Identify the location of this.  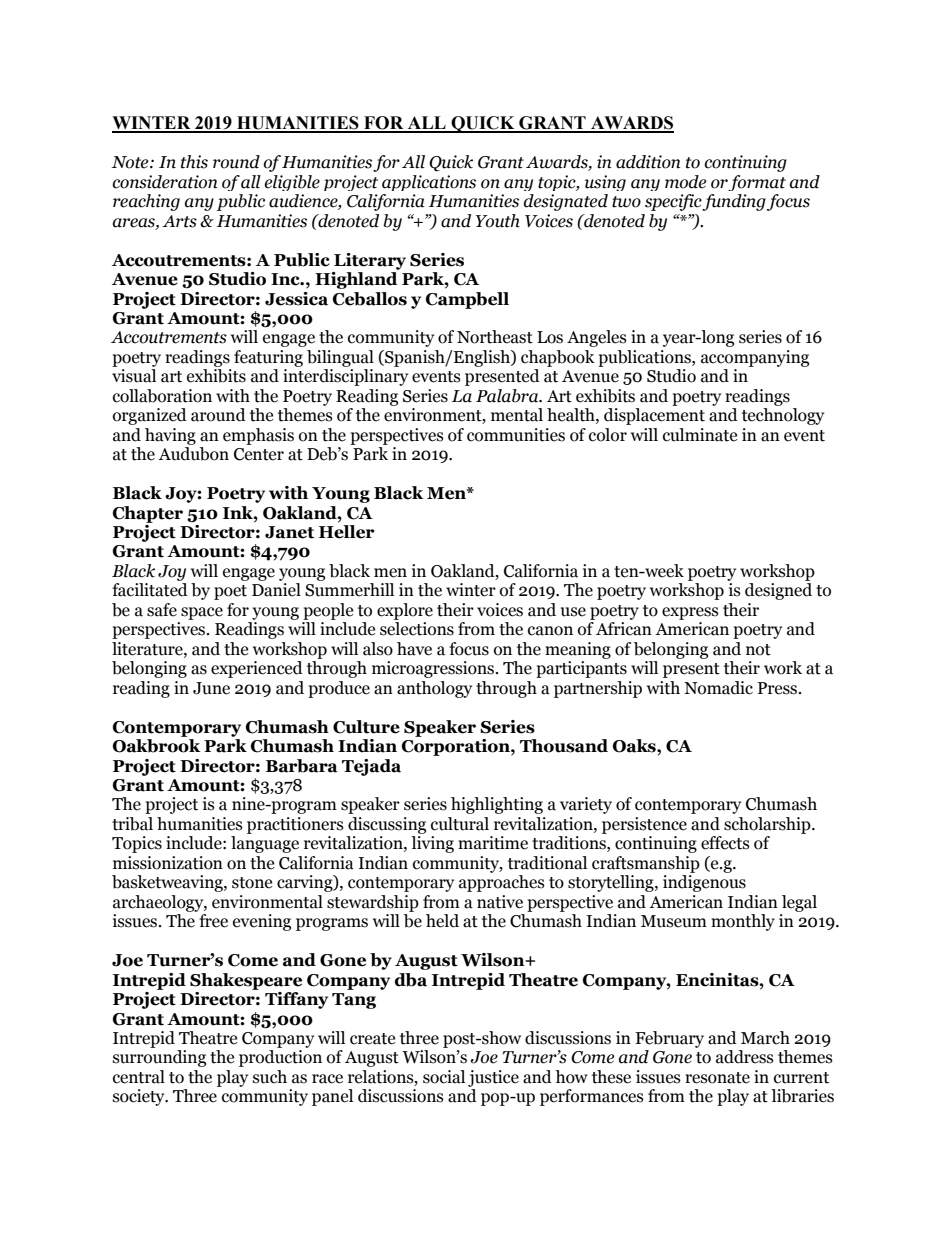
(194, 162).
